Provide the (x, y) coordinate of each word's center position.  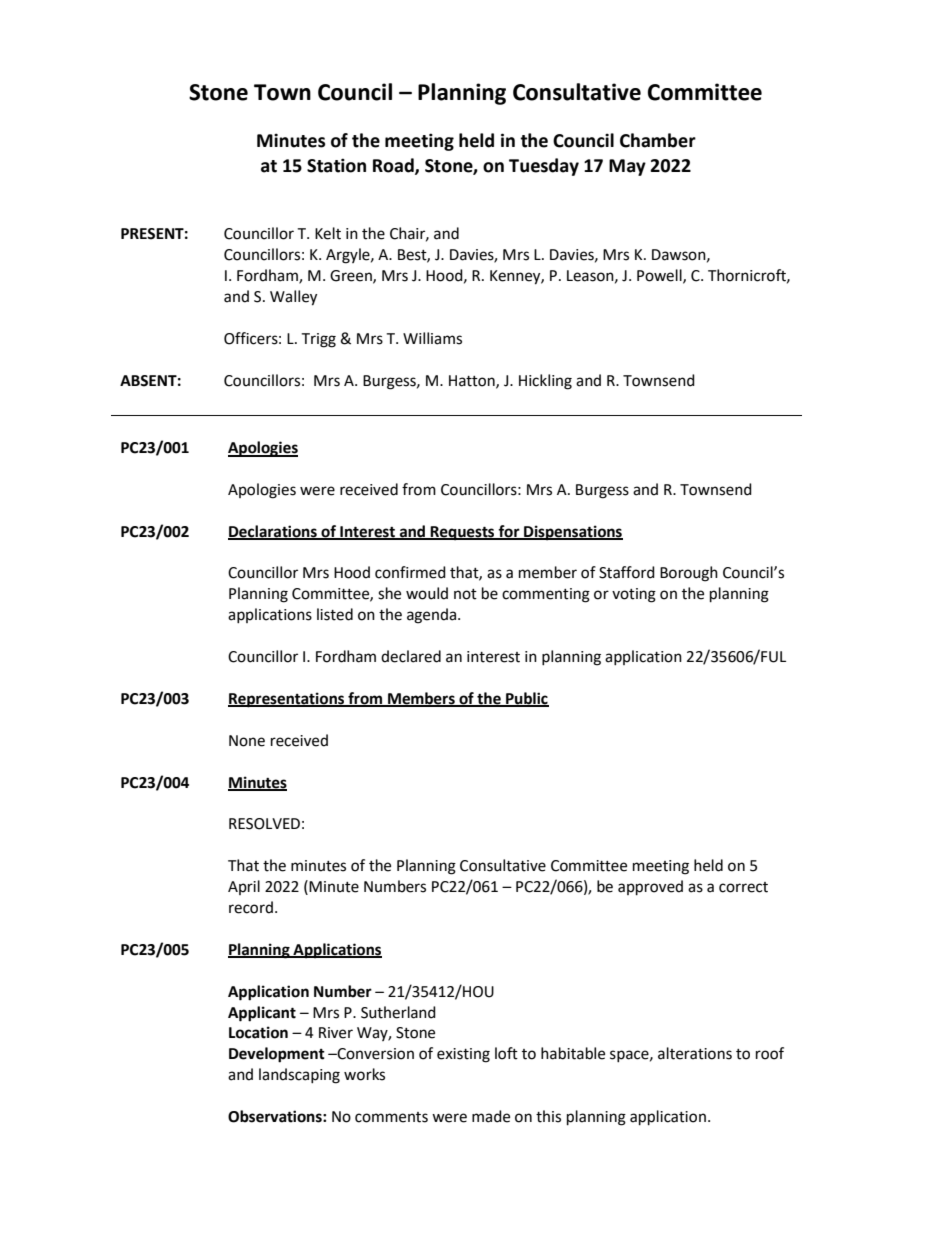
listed (335, 614)
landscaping (299, 1076)
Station (336, 165)
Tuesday (544, 167)
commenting (546, 595)
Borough (689, 574)
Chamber (658, 140)
